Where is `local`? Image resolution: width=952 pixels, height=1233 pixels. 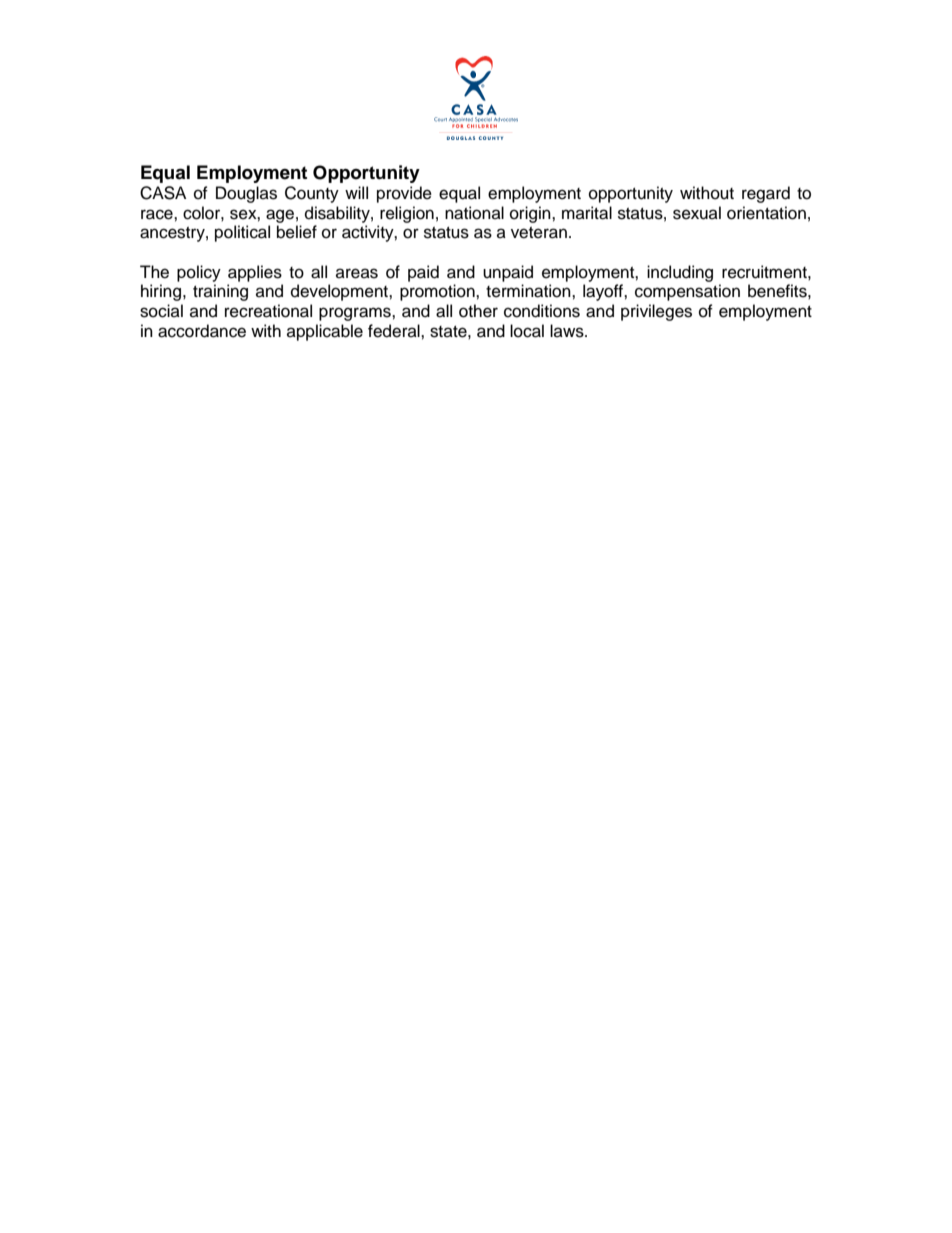 local is located at coordinates (527, 331).
